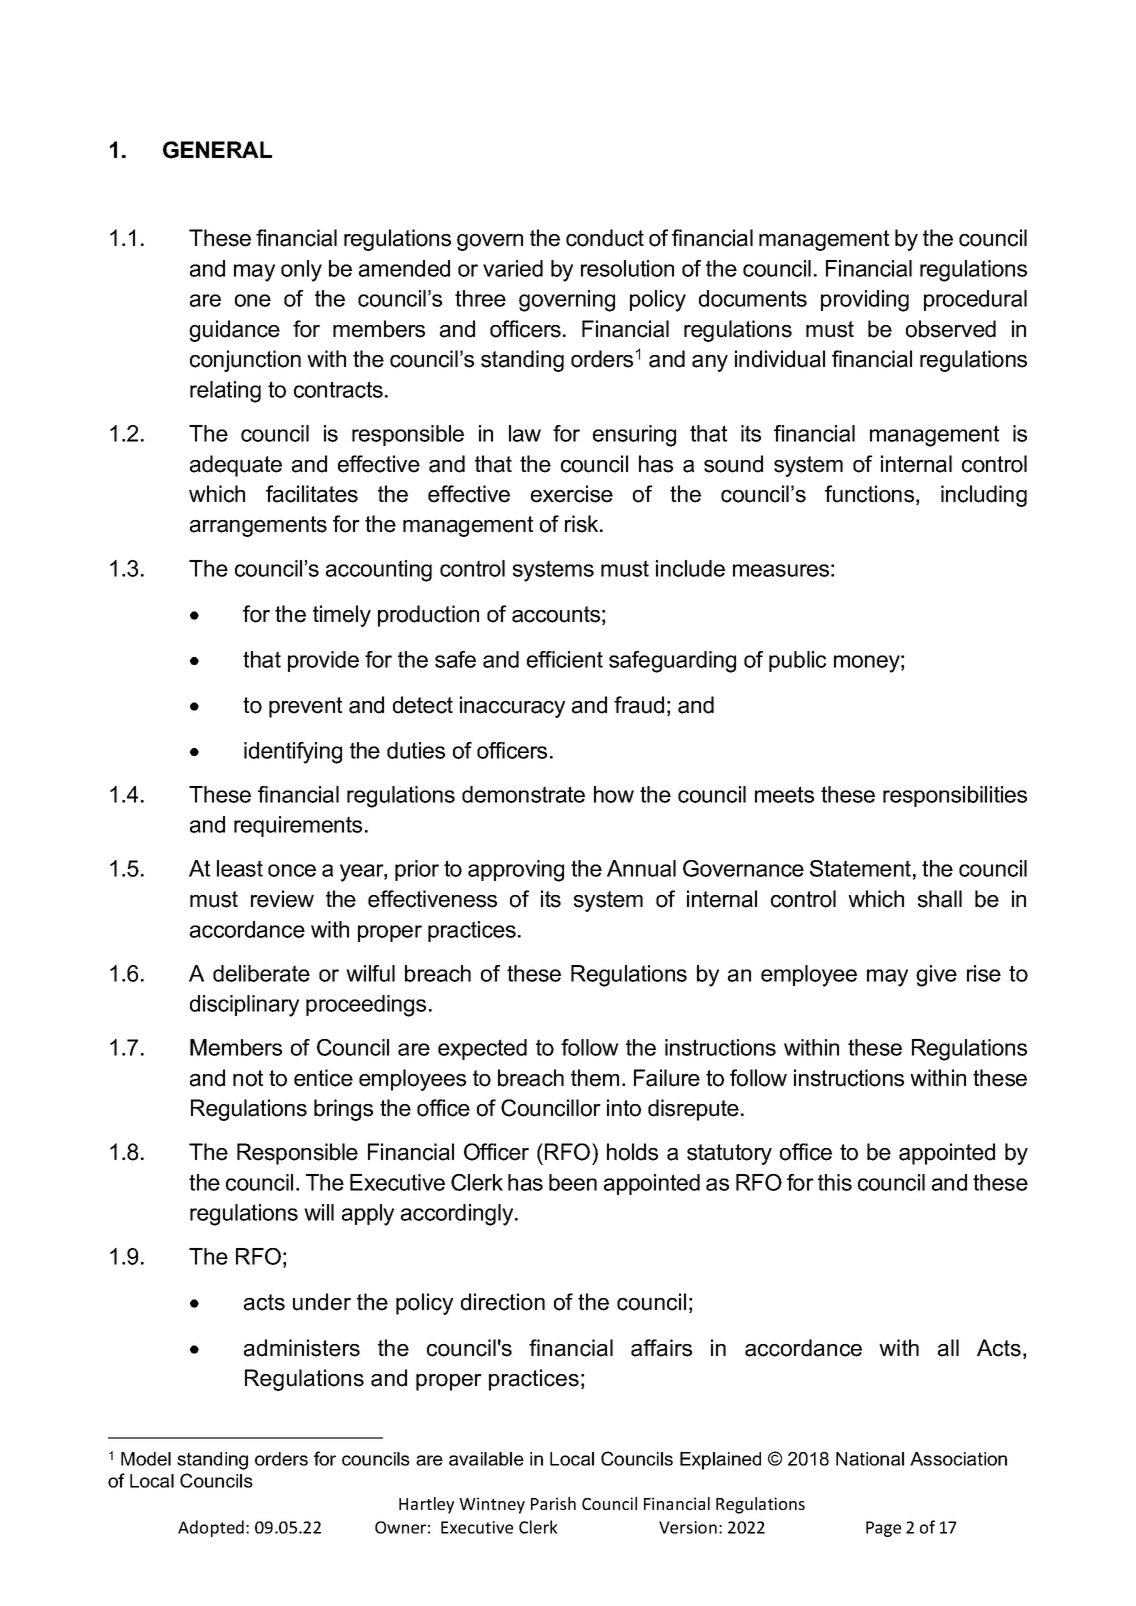 The height and width of the screenshot is (1606, 1136). I want to click on conduct, so click(605, 238).
